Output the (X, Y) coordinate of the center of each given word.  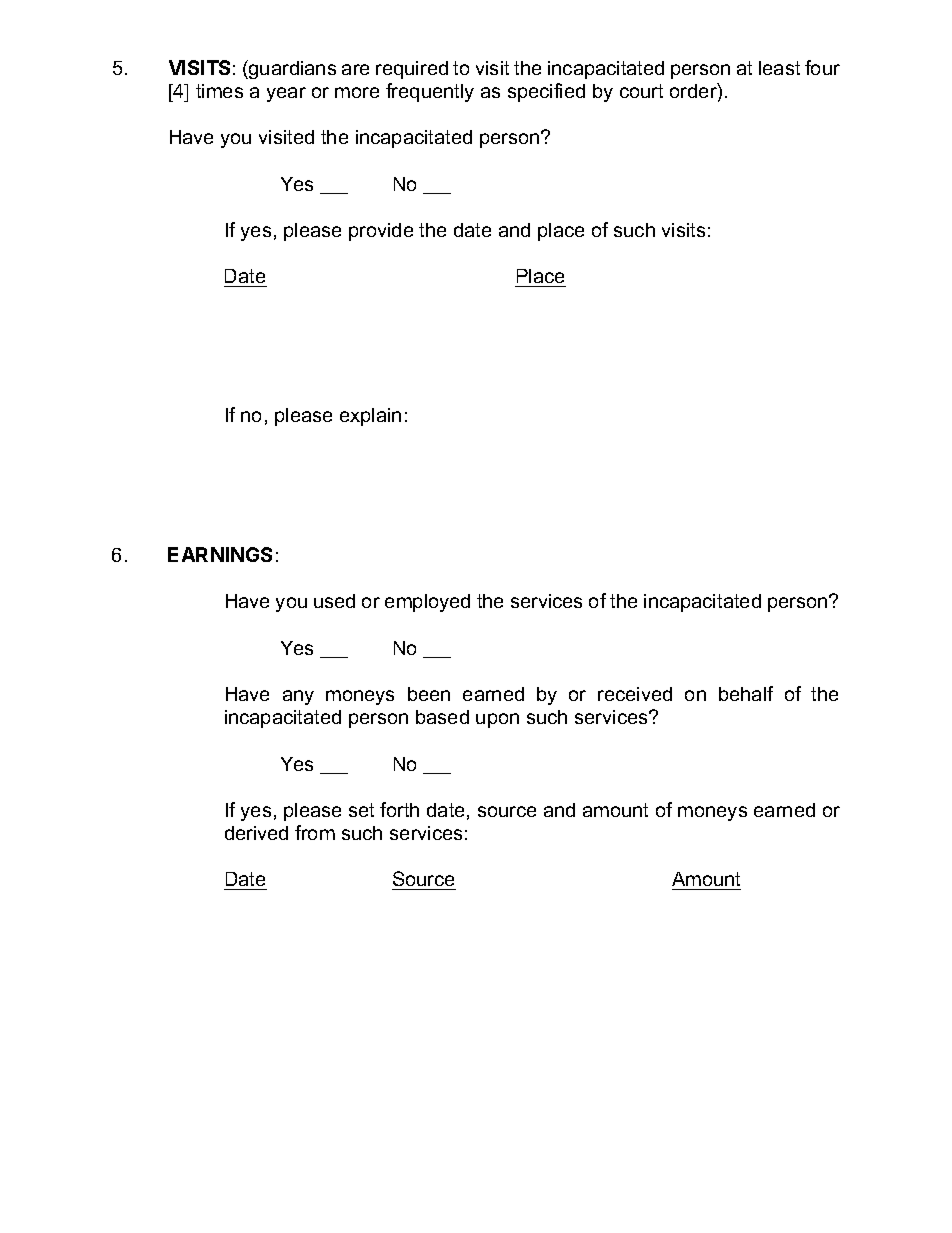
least (779, 68)
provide (381, 232)
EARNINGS (220, 554)
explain (370, 417)
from (315, 832)
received (635, 694)
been (429, 694)
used (334, 601)
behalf (746, 693)
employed (427, 603)
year (286, 94)
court (641, 91)
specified (546, 92)
